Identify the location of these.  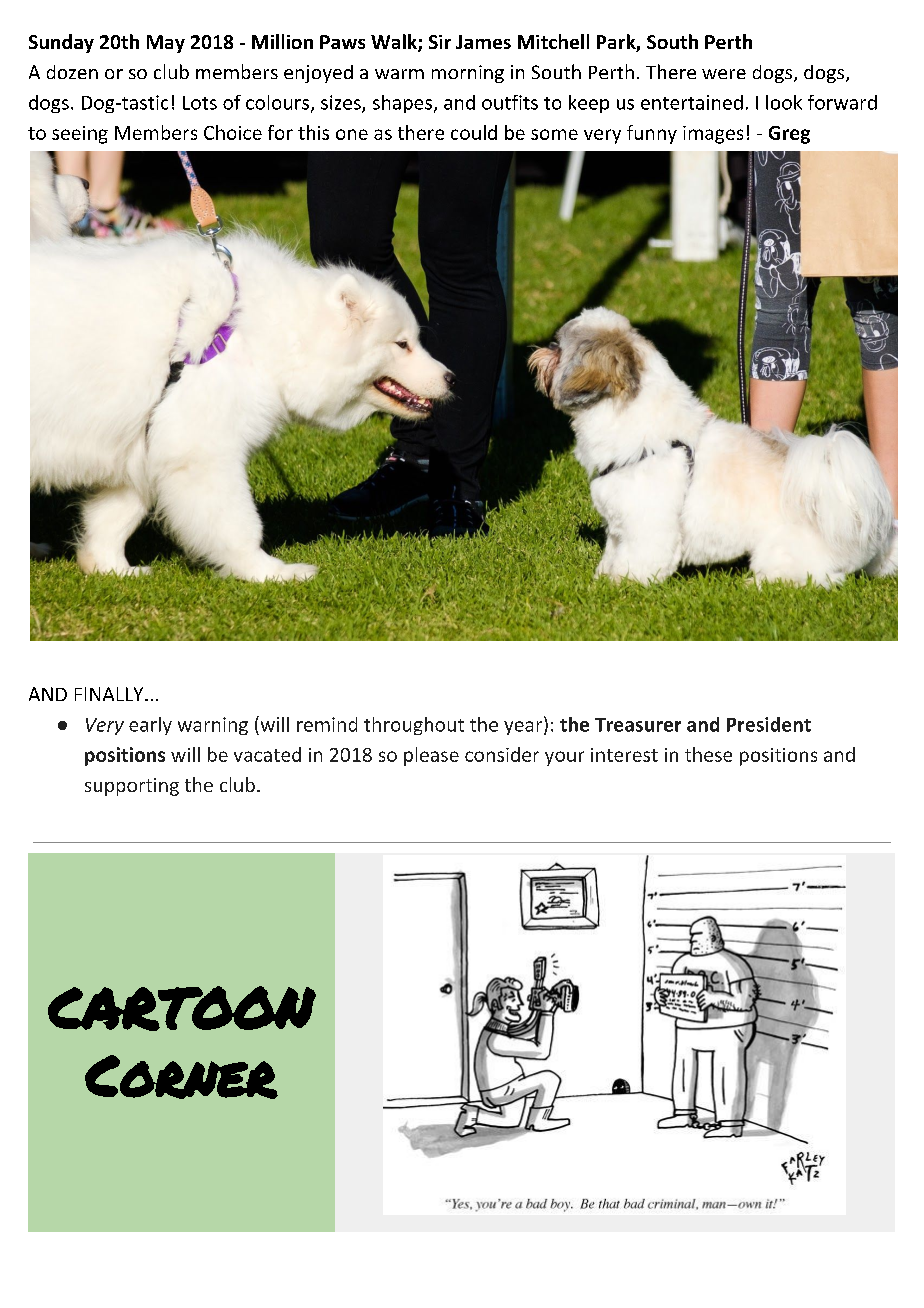
(708, 754).
